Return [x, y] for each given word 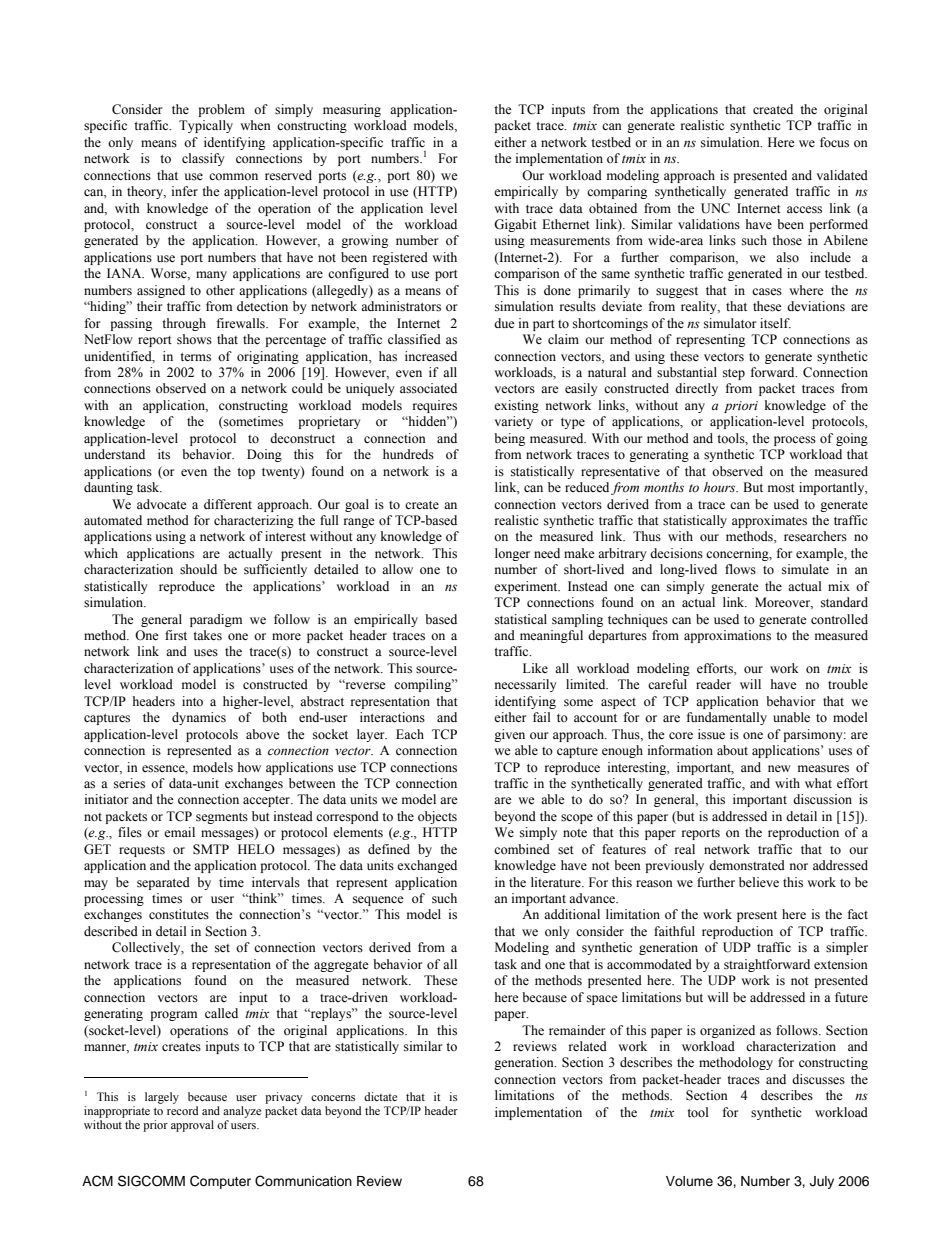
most [781, 488]
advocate [162, 504]
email [179, 832]
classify [203, 159]
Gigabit [515, 225]
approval [192, 1126]
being [509, 439]
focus [834, 142]
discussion [822, 799]
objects [437, 817]
